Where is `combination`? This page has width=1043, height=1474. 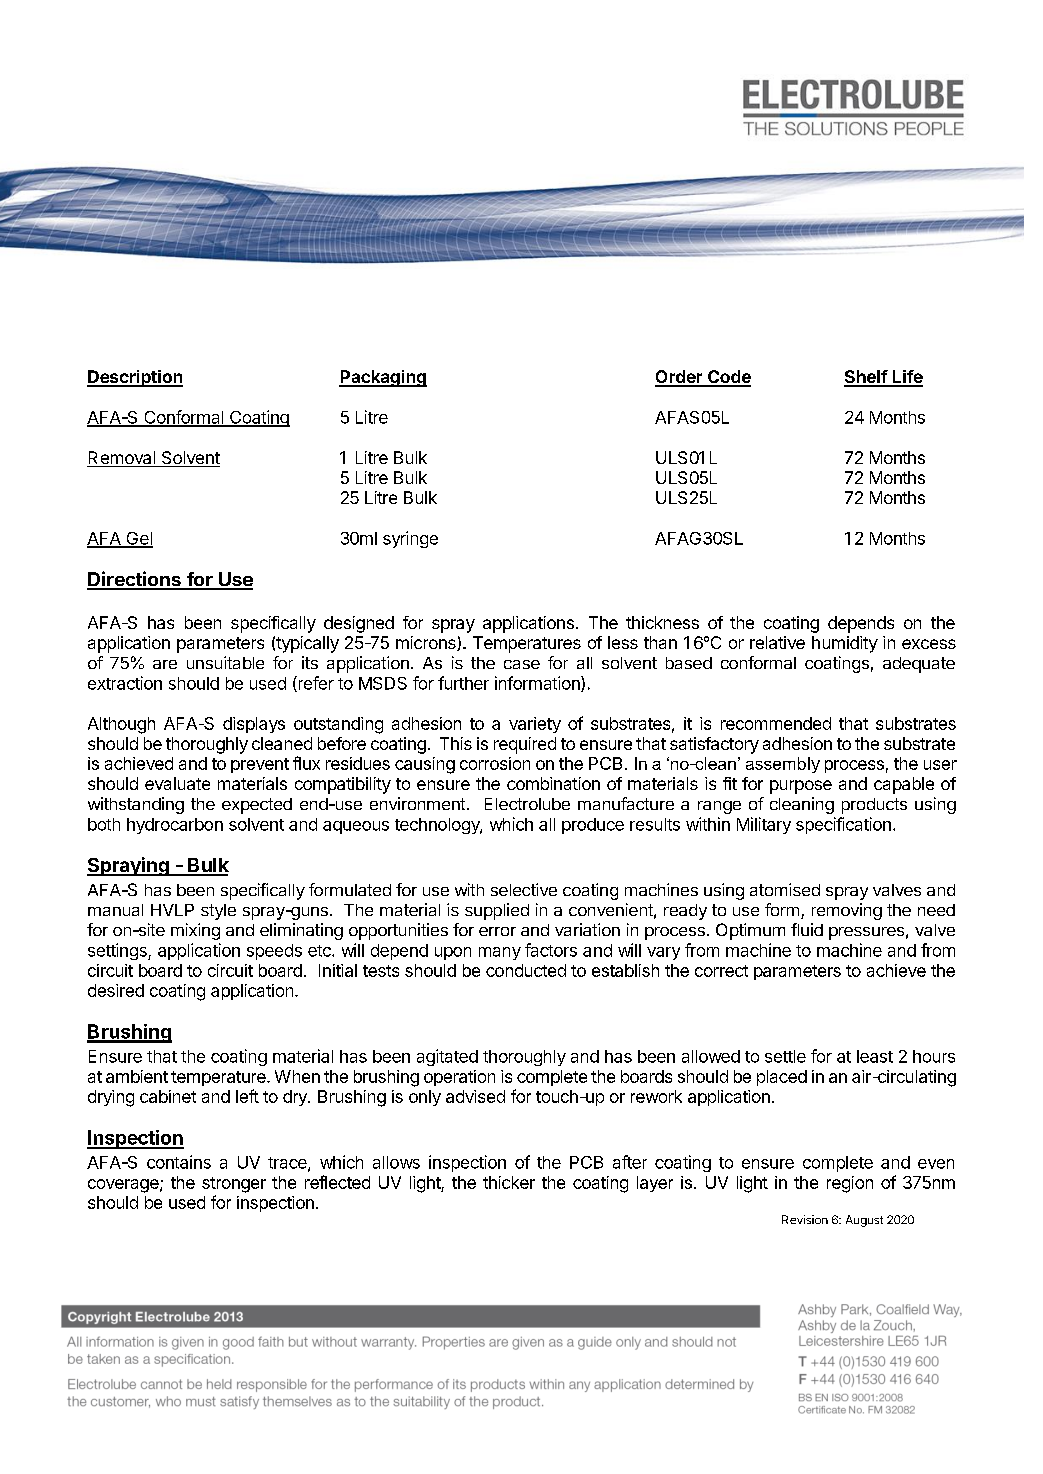 combination is located at coordinates (553, 783).
